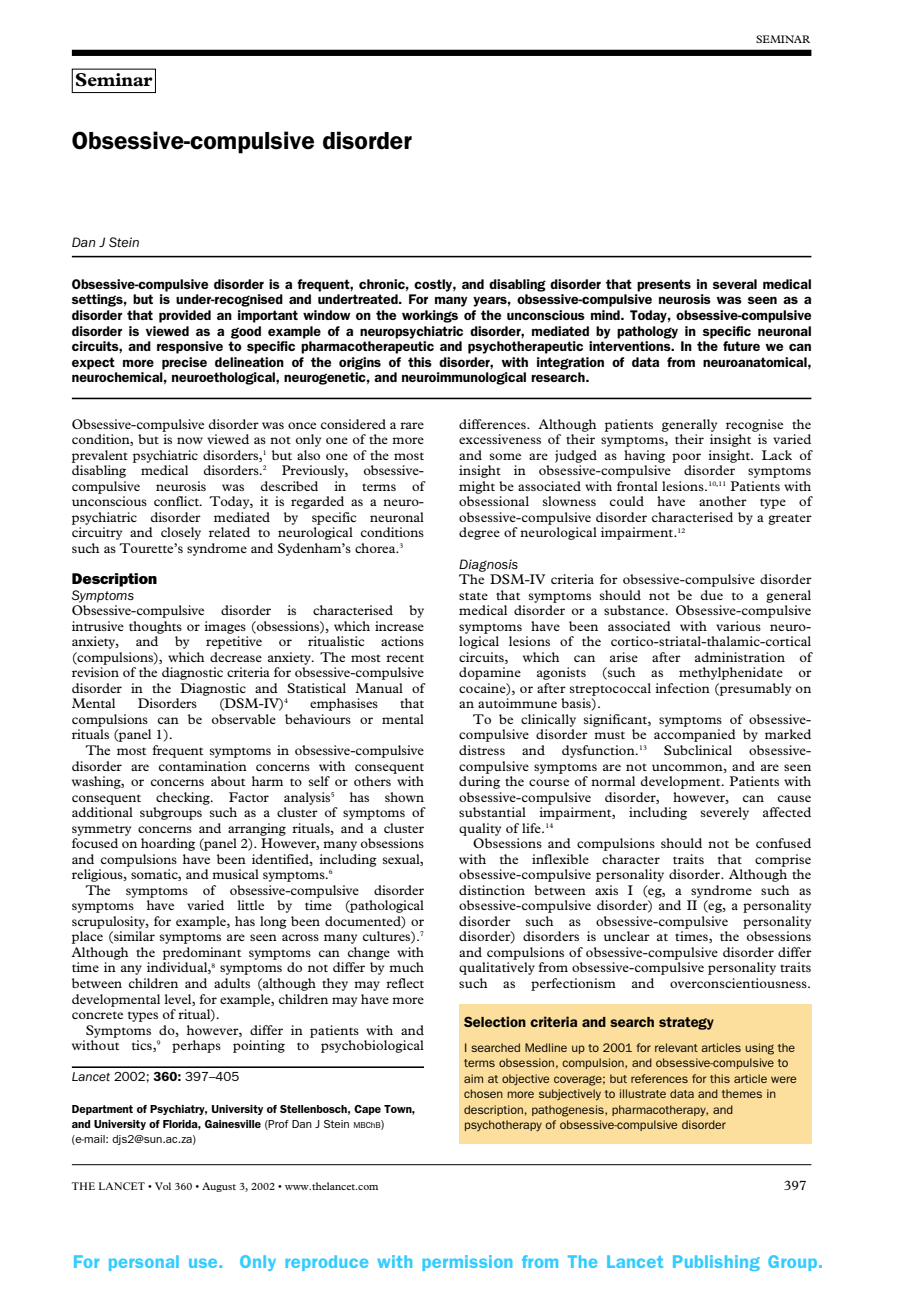 The image size is (924, 1308). I want to click on Publishing, so click(716, 1263).
